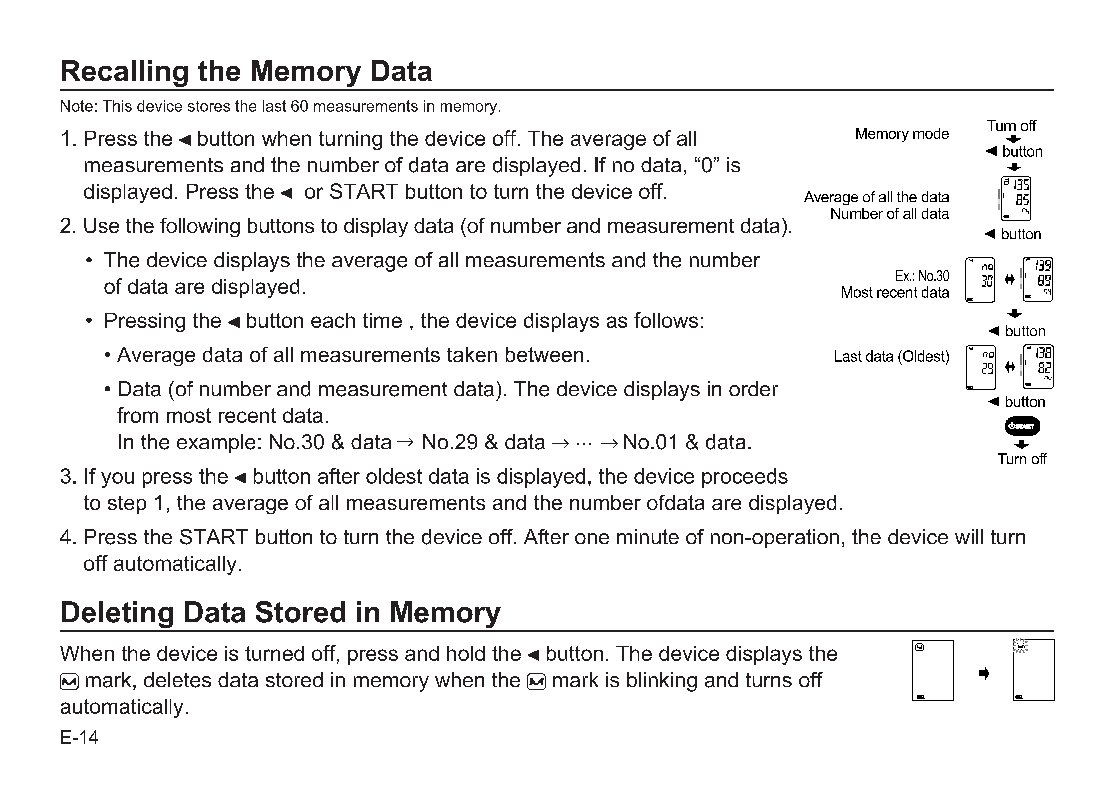  I want to click on following, so click(200, 227).
